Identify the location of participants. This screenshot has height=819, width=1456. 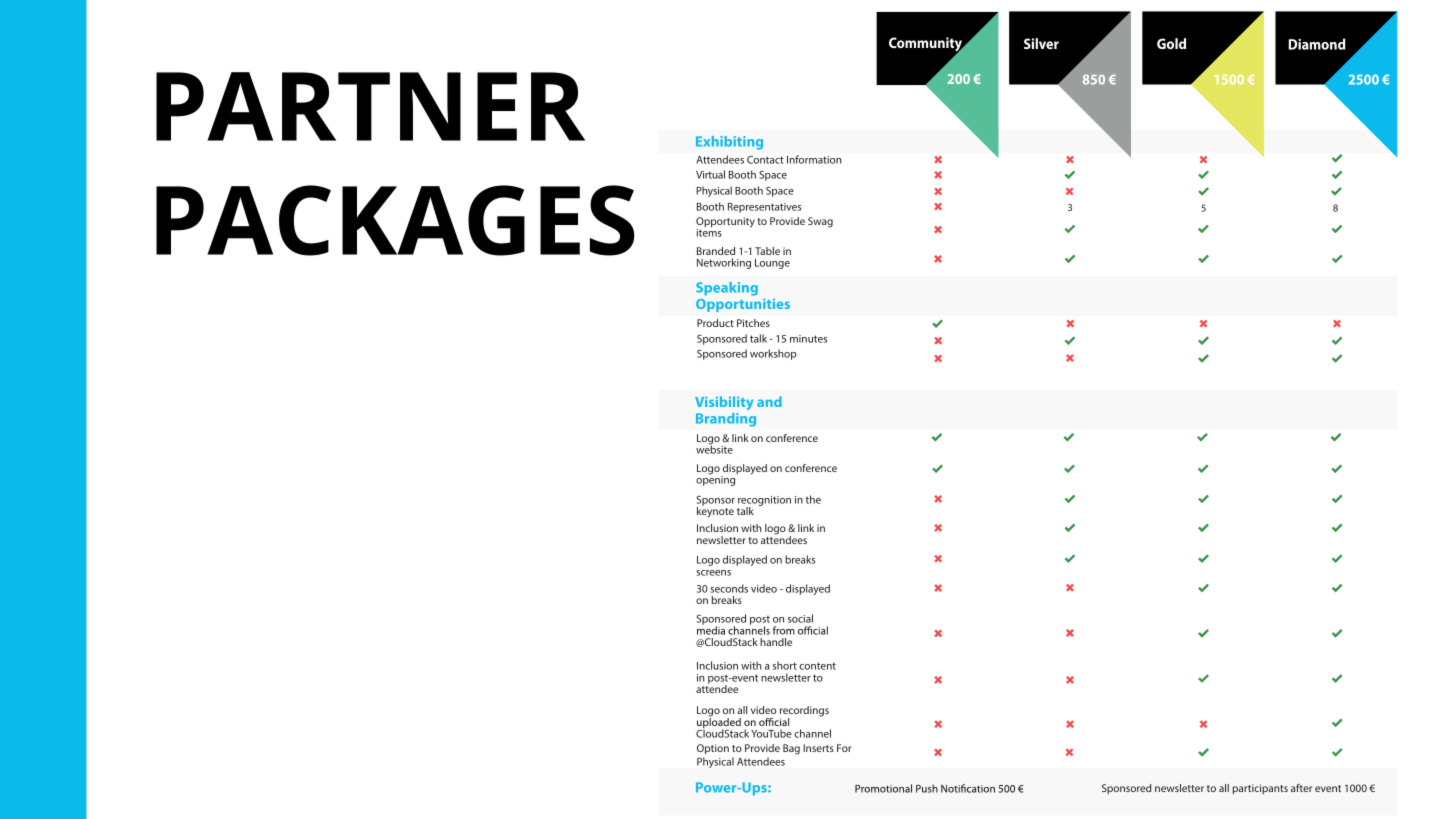
(1260, 789).
